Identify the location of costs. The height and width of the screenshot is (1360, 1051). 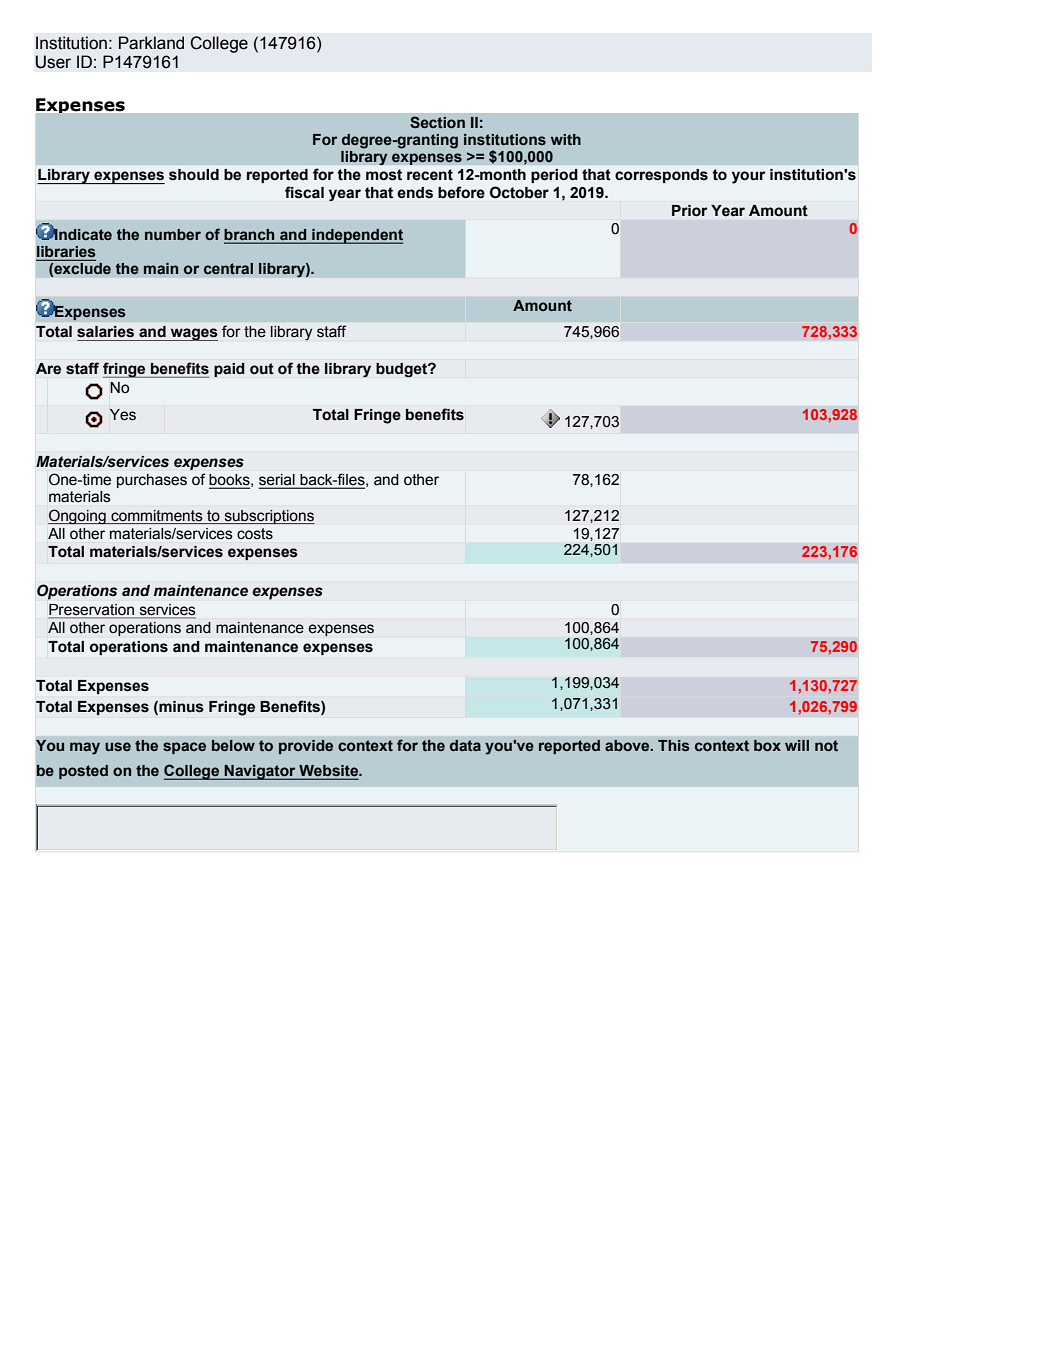
(255, 533).
